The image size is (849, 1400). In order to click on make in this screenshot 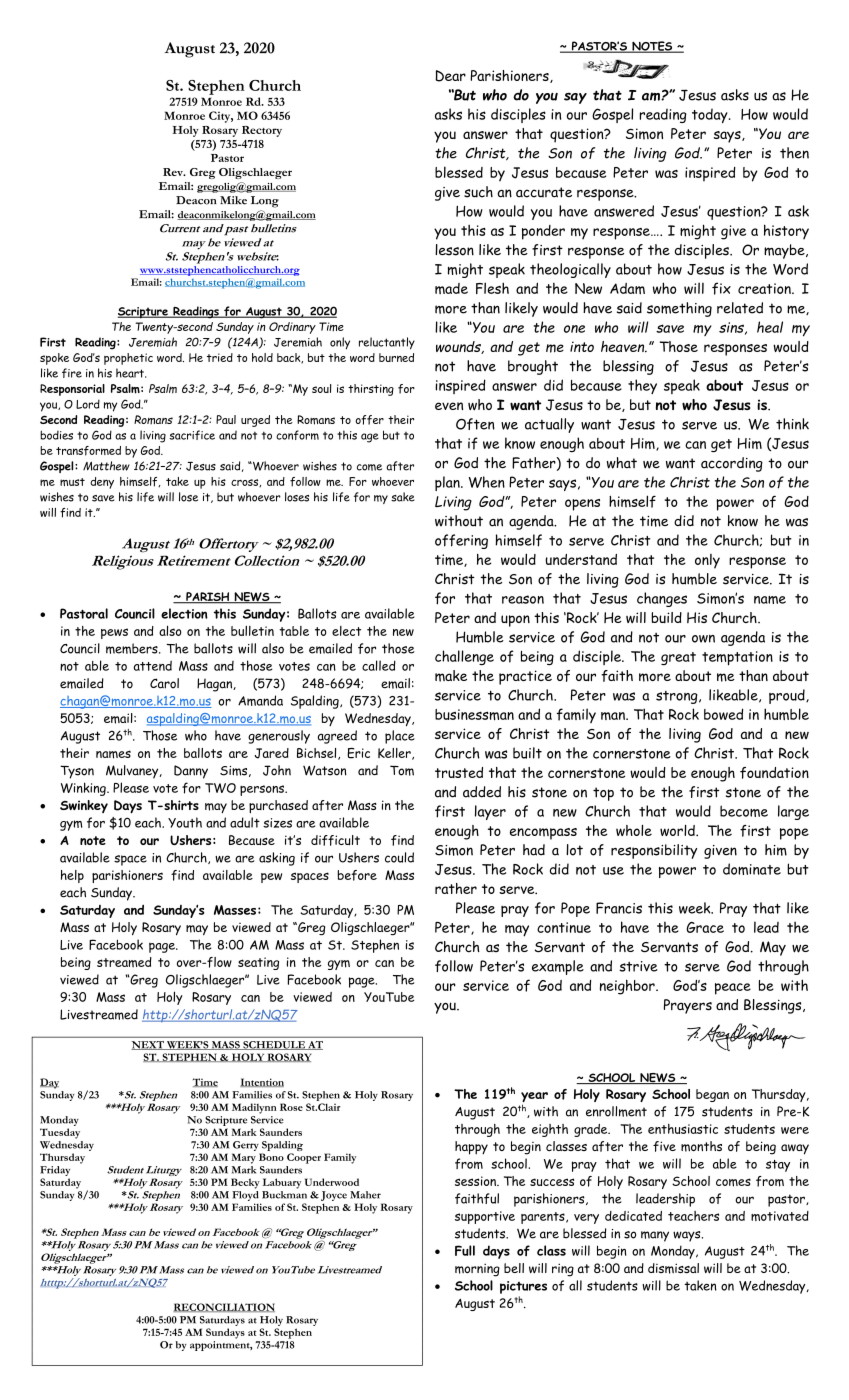, I will do `click(451, 676)`.
